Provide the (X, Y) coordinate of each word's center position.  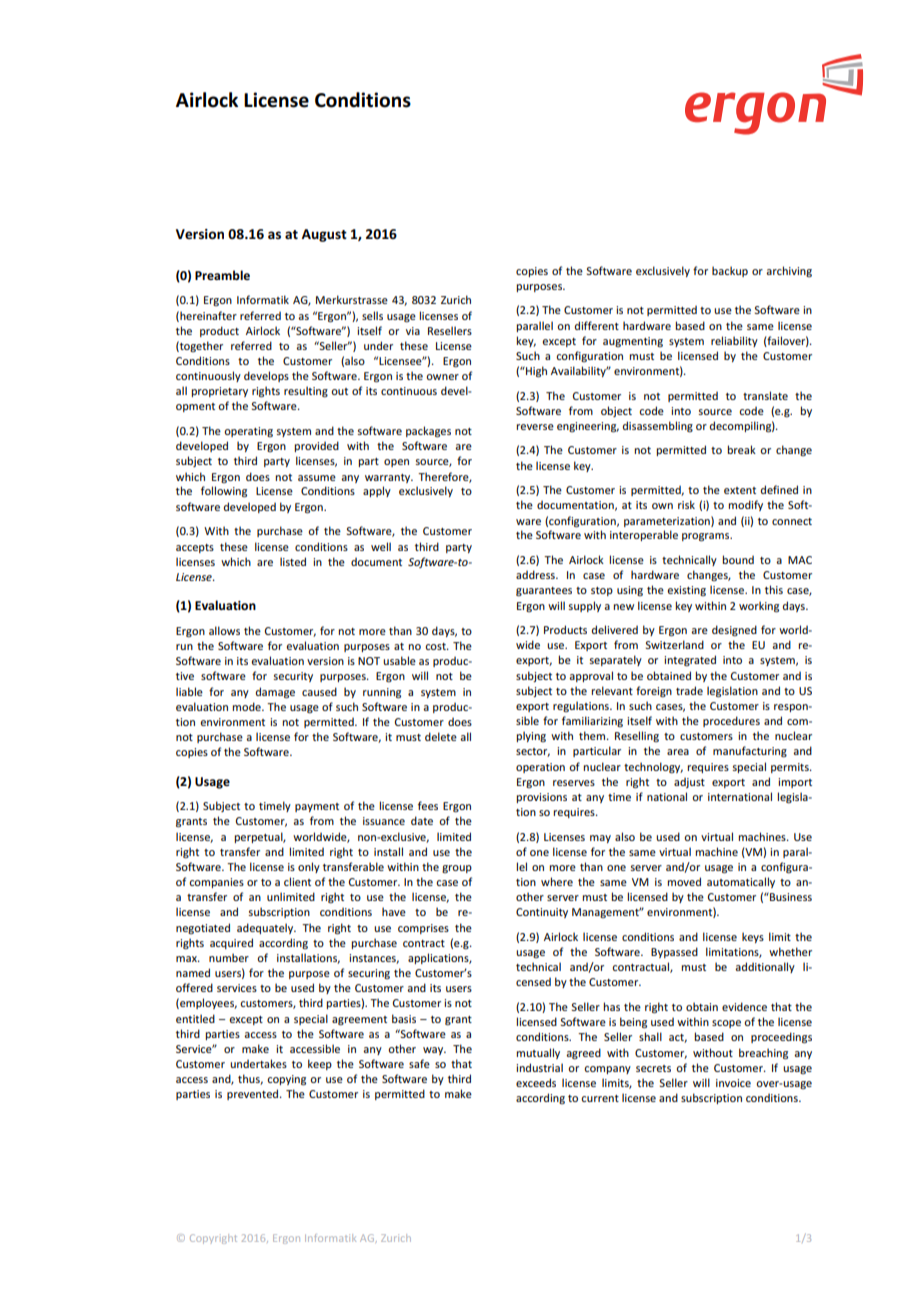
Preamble (222, 275)
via (413, 331)
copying (286, 1080)
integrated (690, 661)
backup (730, 271)
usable (399, 660)
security (293, 677)
